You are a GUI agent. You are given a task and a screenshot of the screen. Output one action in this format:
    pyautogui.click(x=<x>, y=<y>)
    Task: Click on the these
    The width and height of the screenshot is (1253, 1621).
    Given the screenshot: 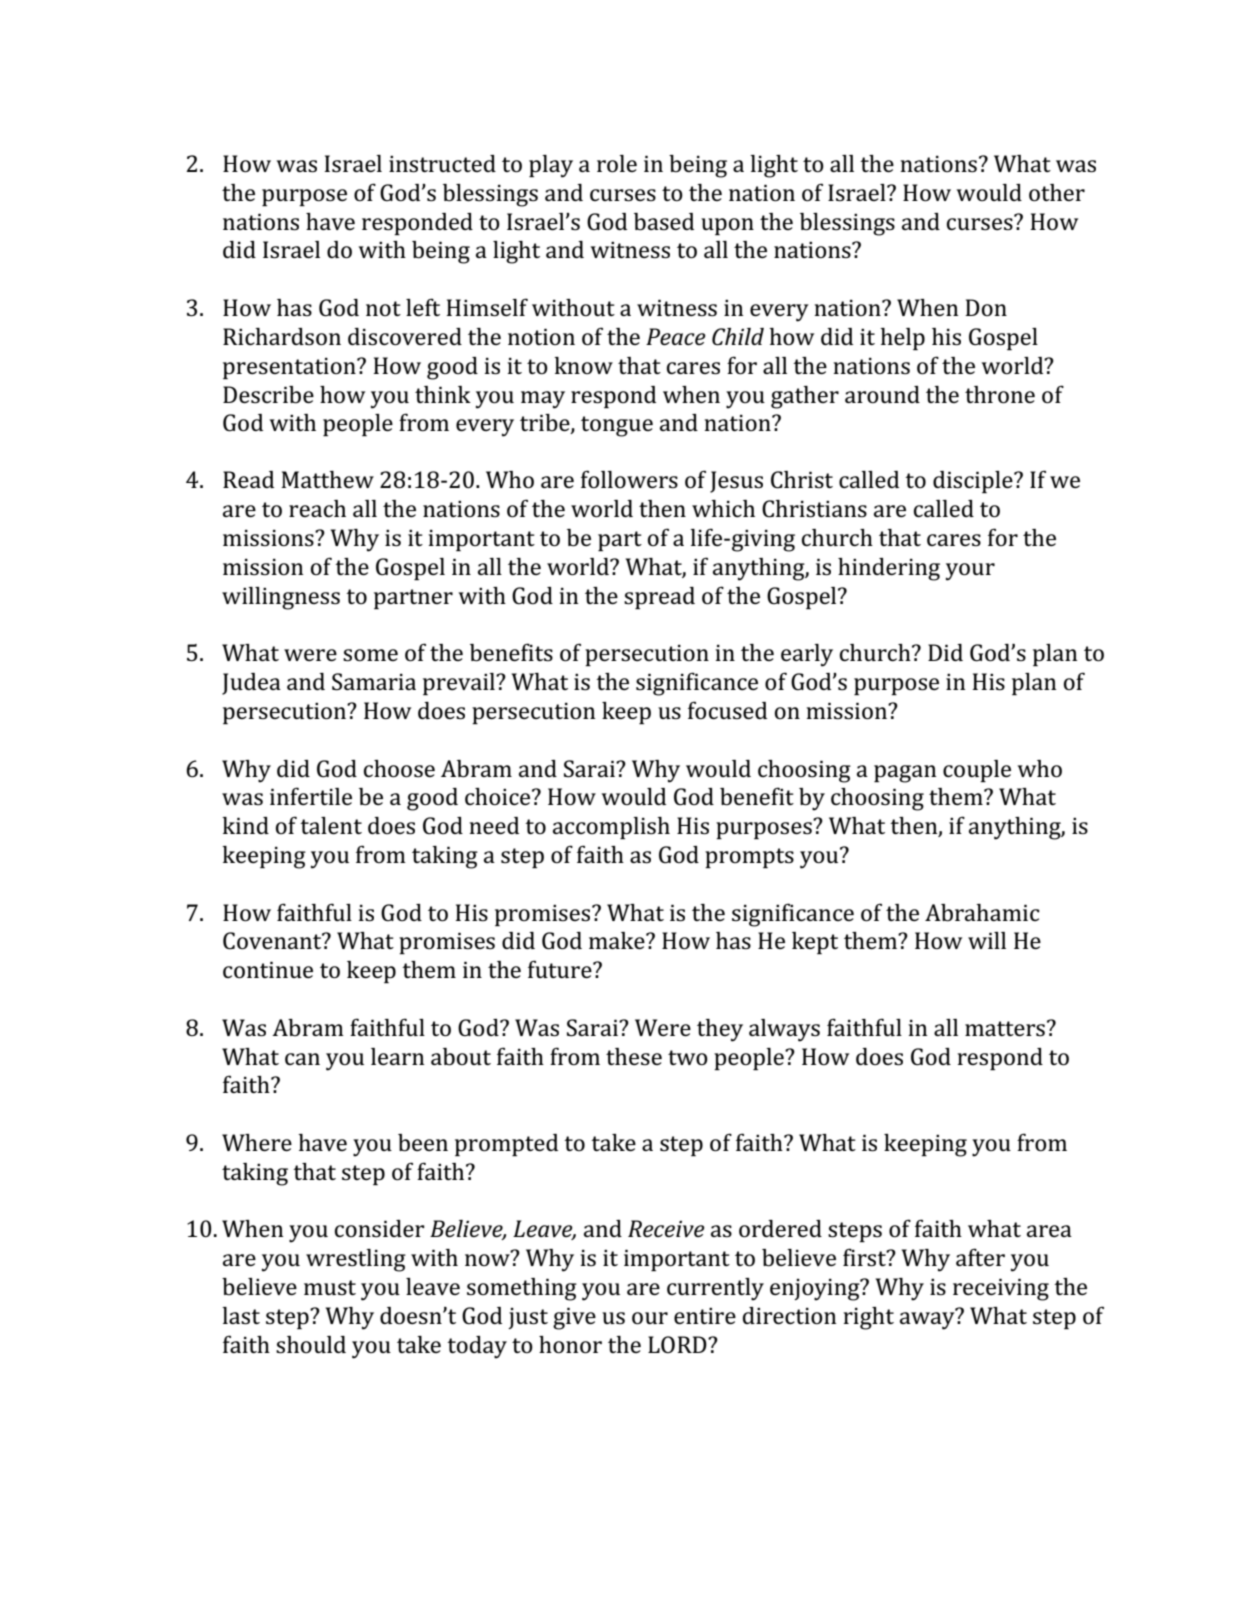 What is the action you would take?
    pyautogui.click(x=634, y=1056)
